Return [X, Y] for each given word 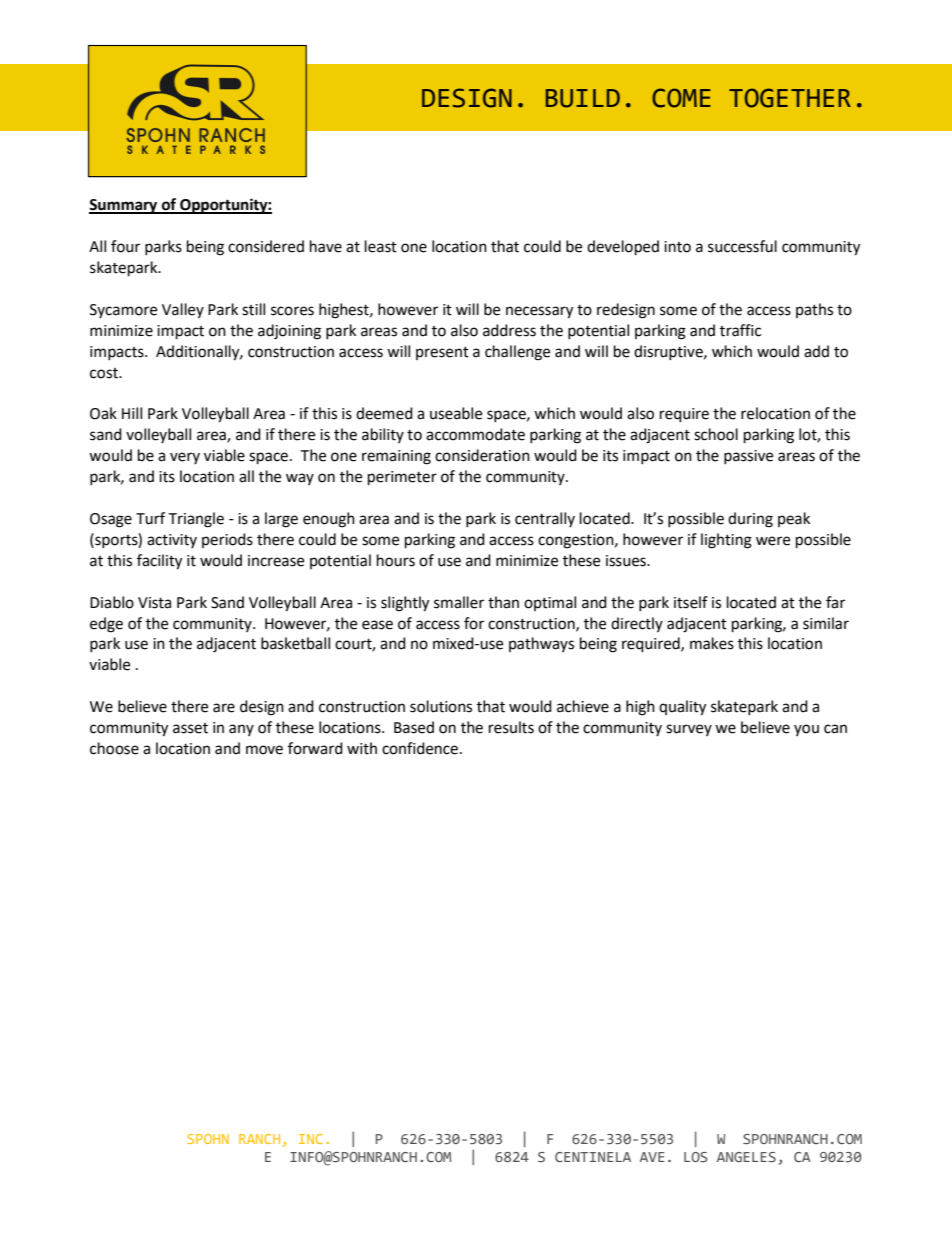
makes [712, 643]
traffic [740, 330]
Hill [132, 413]
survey [689, 730]
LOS [696, 1157]
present [442, 353]
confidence [420, 748]
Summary [124, 206]
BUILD [583, 98]
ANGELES [746, 1157]
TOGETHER [790, 98]
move [264, 750]
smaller [459, 602]
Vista [154, 603]
